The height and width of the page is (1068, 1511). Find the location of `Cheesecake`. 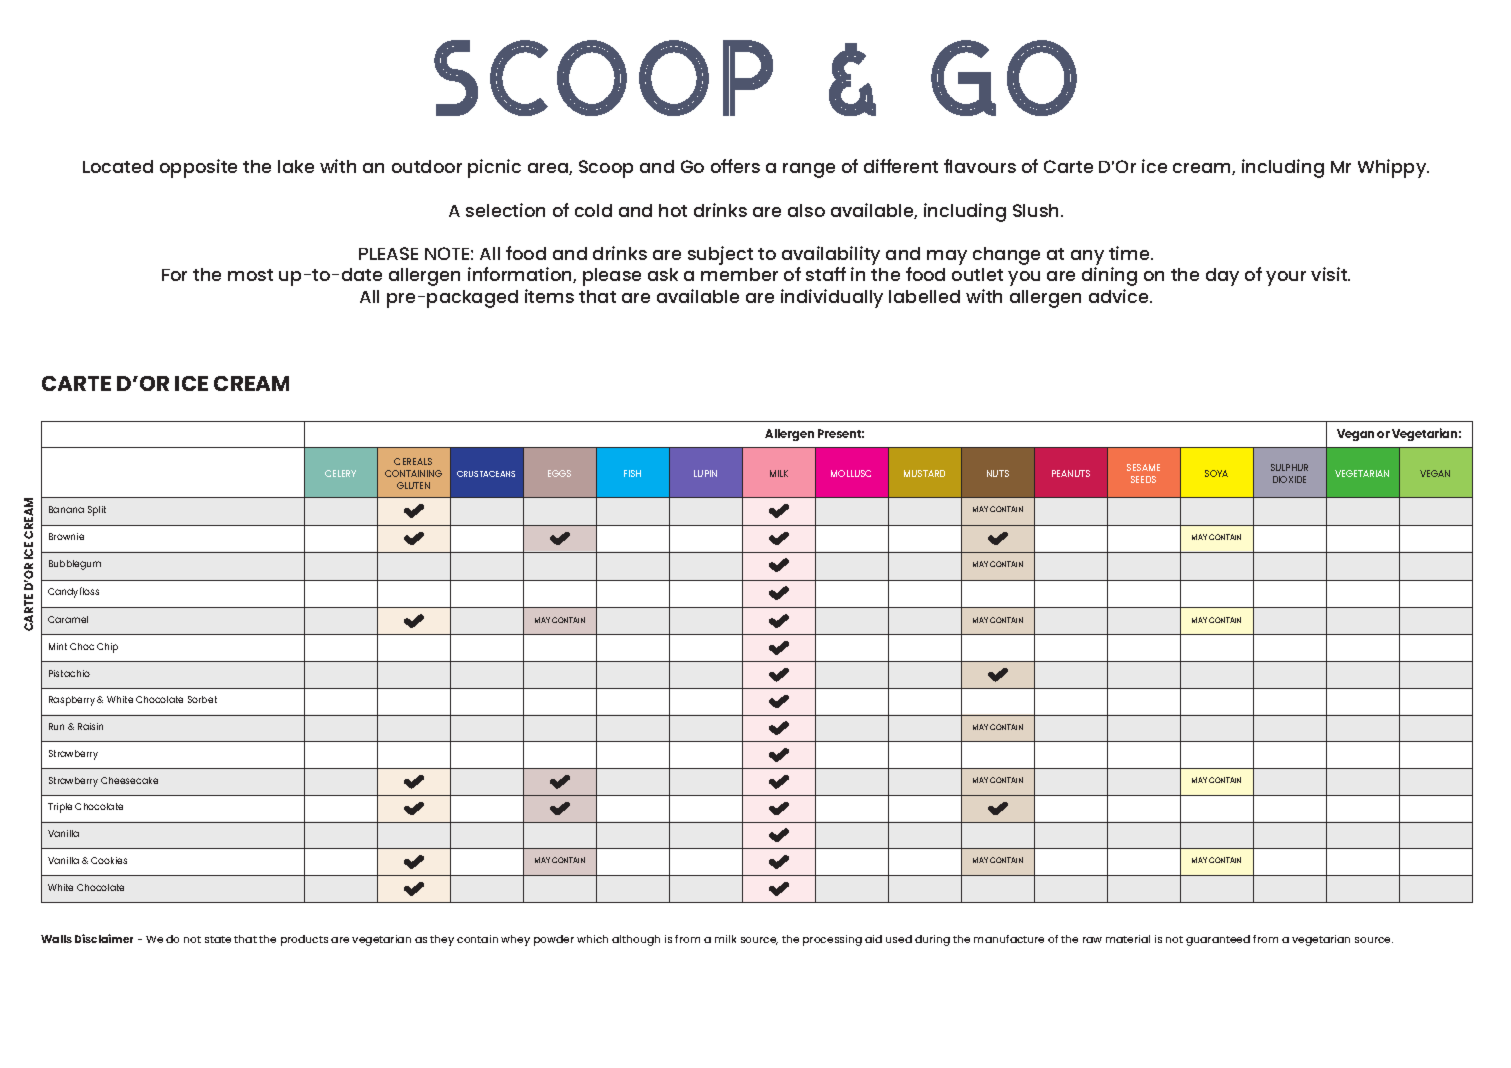

Cheesecake is located at coordinates (129, 780).
